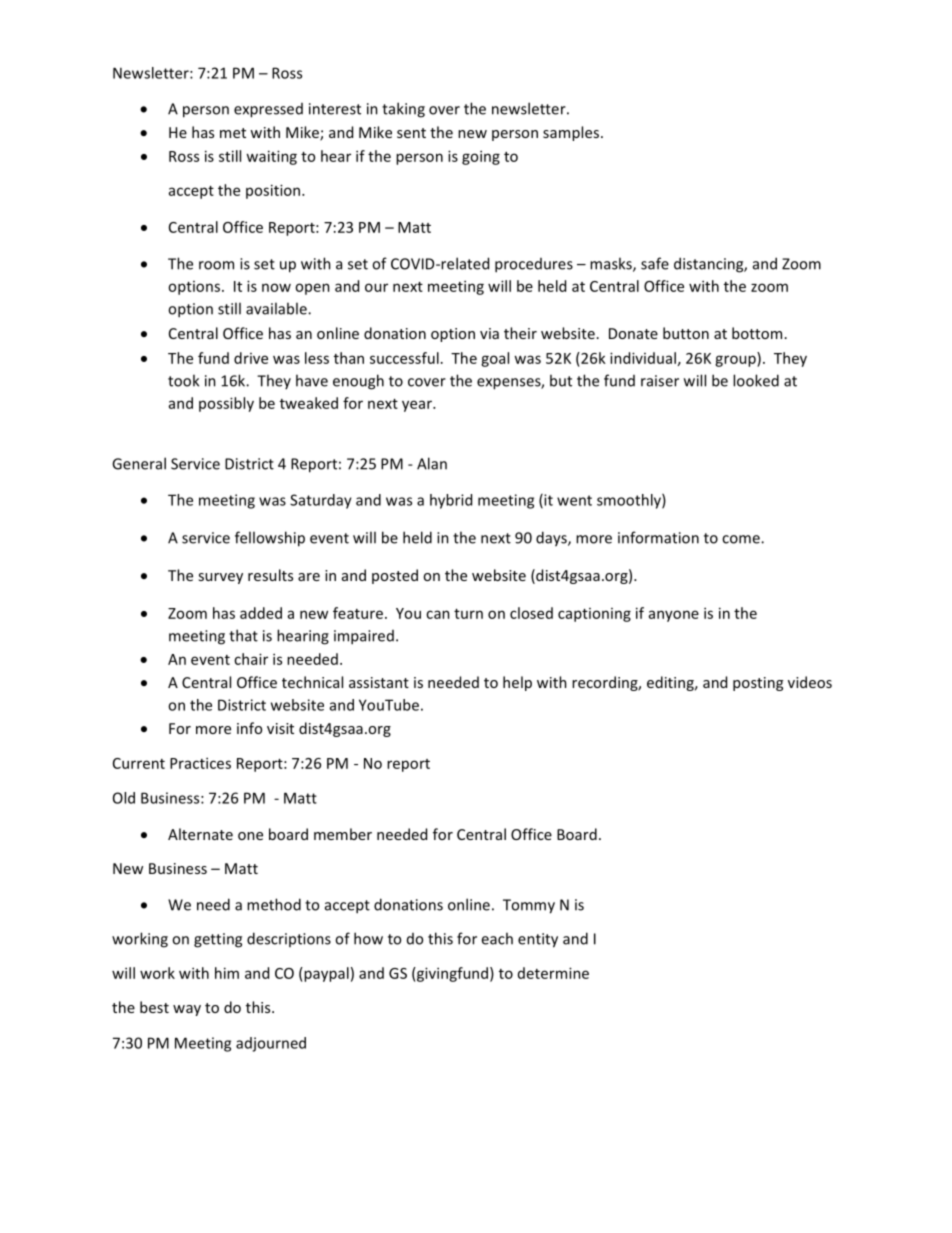  Describe the element at coordinates (220, 578) in the screenshot. I see `survey` at that location.
